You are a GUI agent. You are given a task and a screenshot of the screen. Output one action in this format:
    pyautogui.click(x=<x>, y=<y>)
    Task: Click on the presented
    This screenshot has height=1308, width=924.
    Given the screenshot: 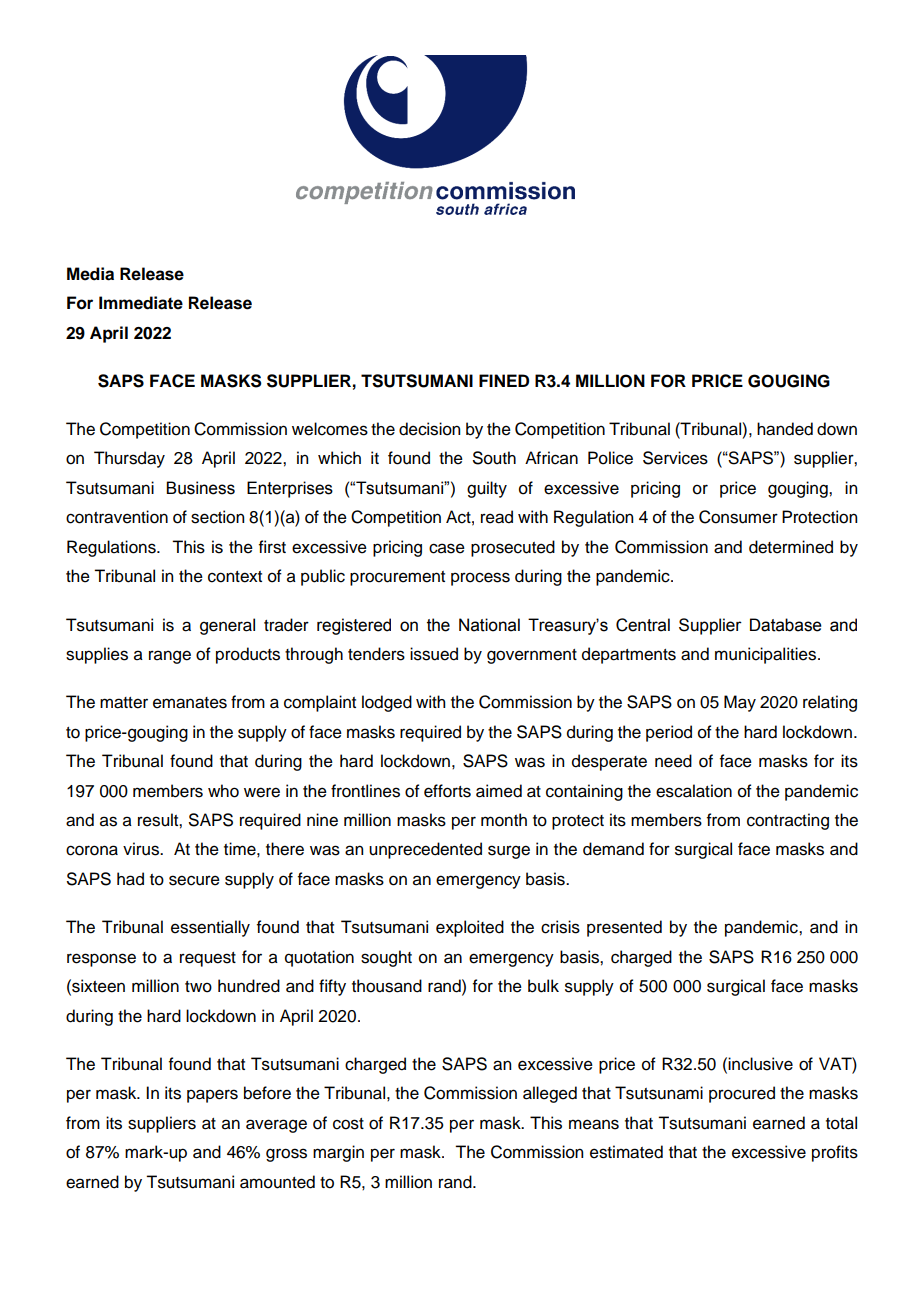 What is the action you would take?
    pyautogui.click(x=624, y=928)
